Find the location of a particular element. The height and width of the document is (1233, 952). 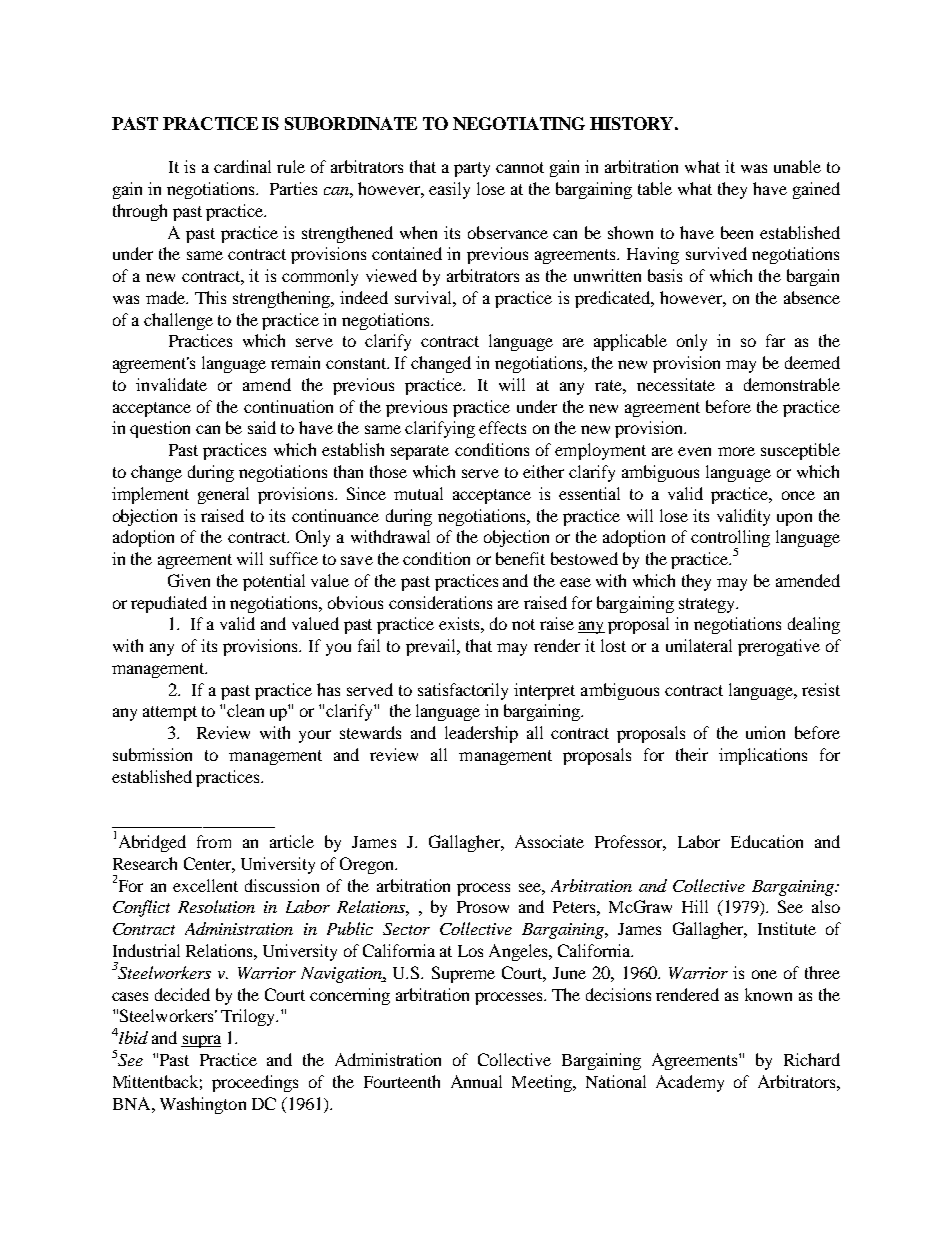

cardinal is located at coordinates (242, 166).
